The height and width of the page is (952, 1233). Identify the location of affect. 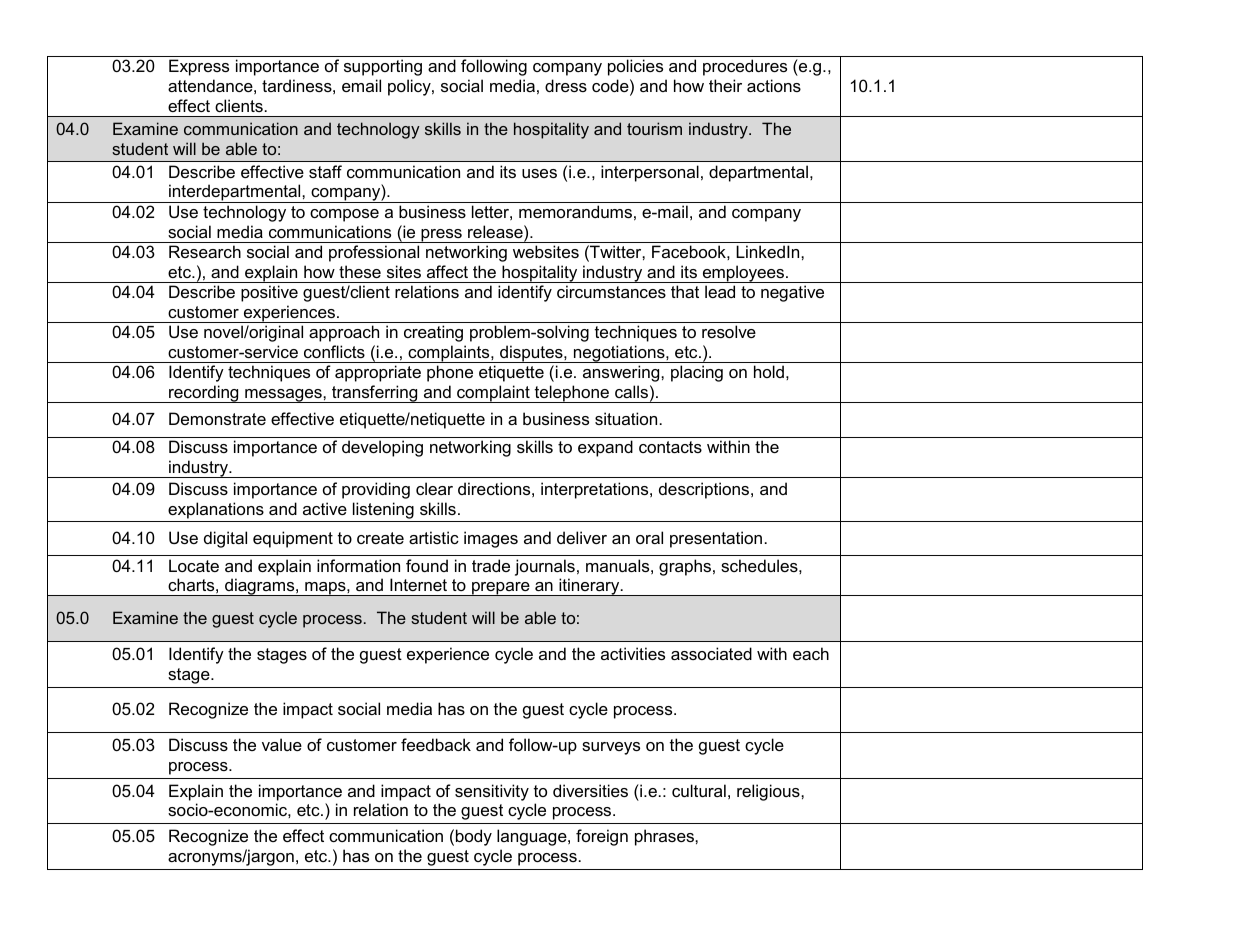
(447, 271).
